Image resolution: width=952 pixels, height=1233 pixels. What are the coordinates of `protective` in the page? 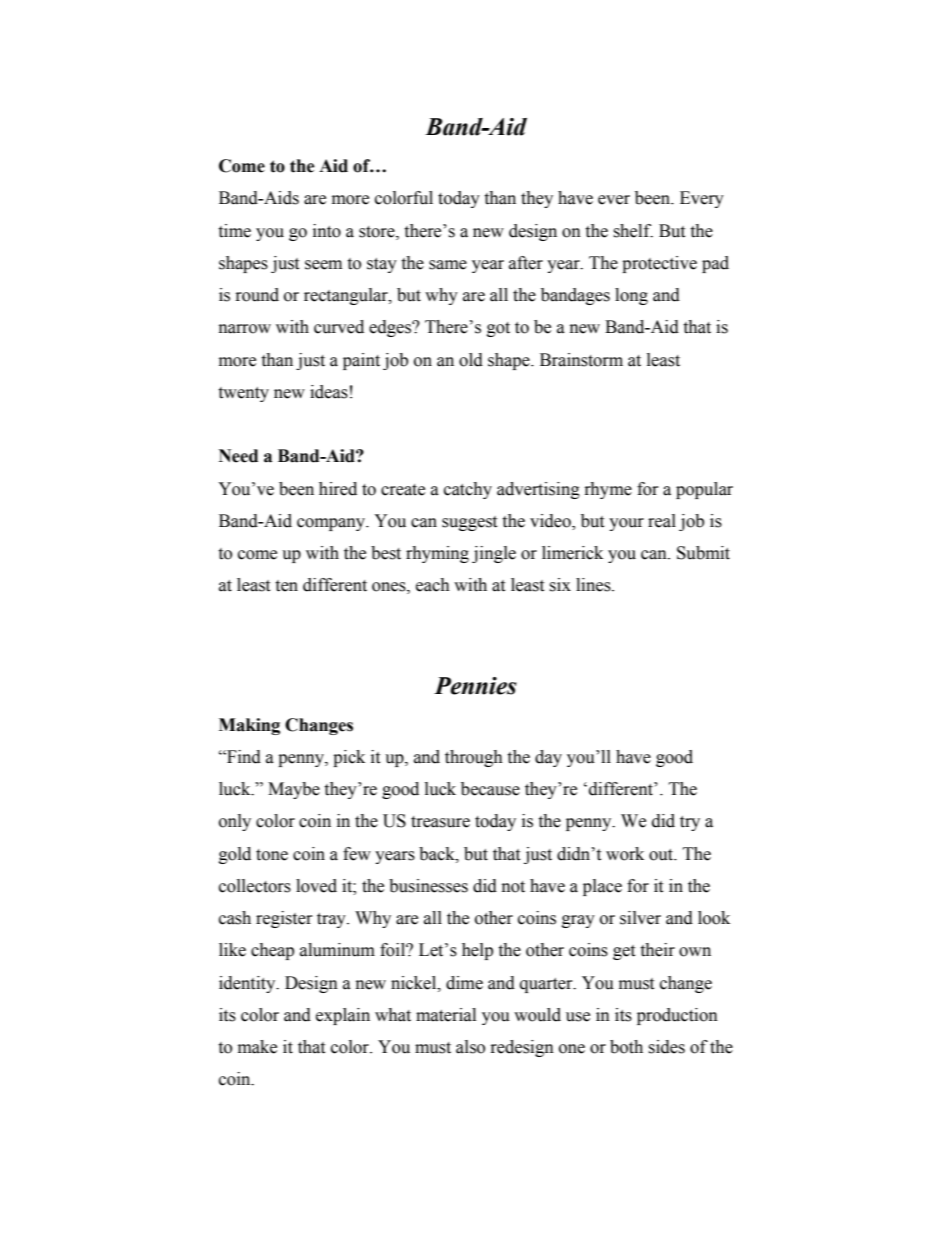 It's located at (659, 264).
